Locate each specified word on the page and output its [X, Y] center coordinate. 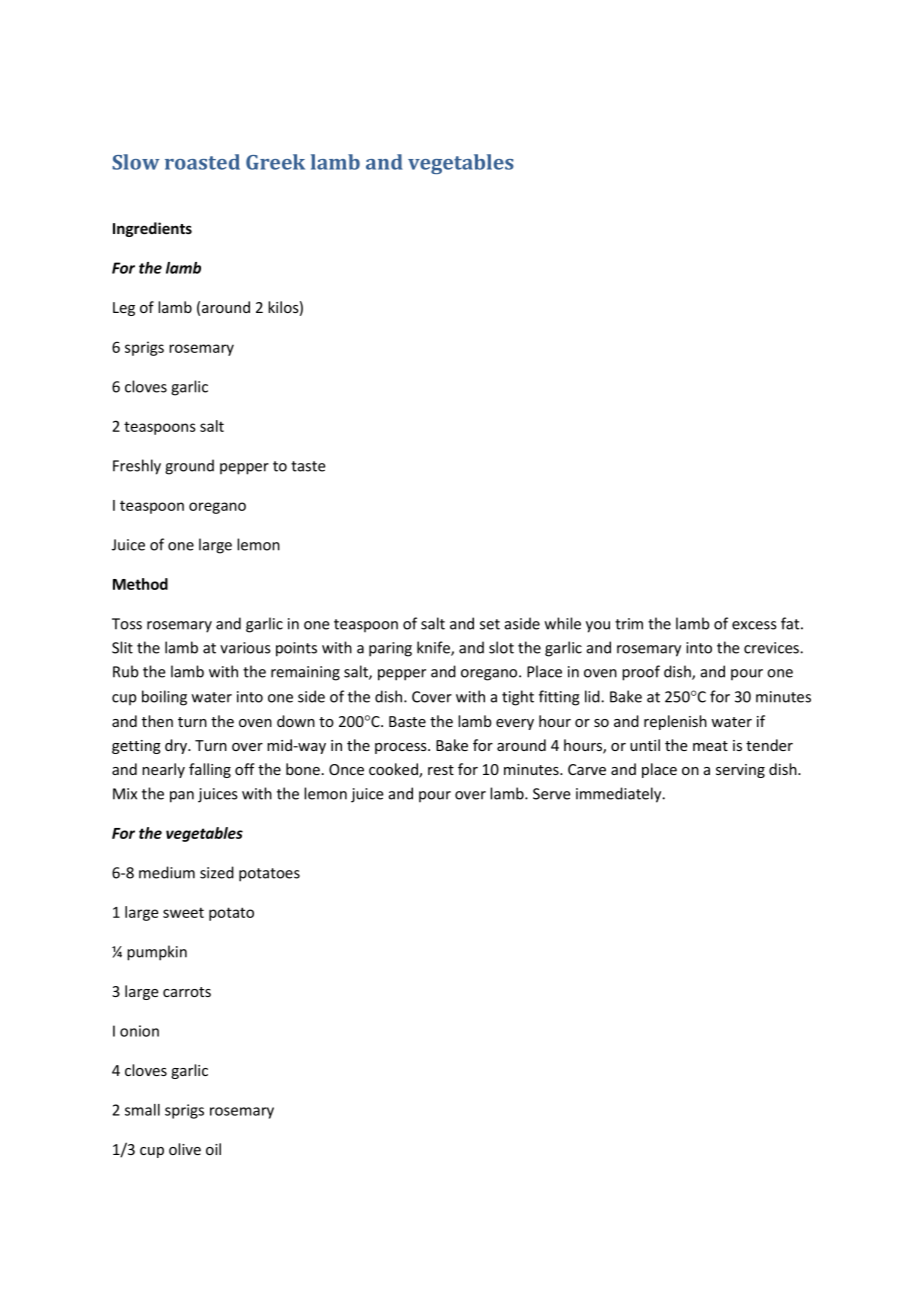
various [245, 648]
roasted [202, 162]
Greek [275, 162]
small [142, 1110]
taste [308, 466]
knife [434, 648]
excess [754, 625]
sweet [183, 912]
